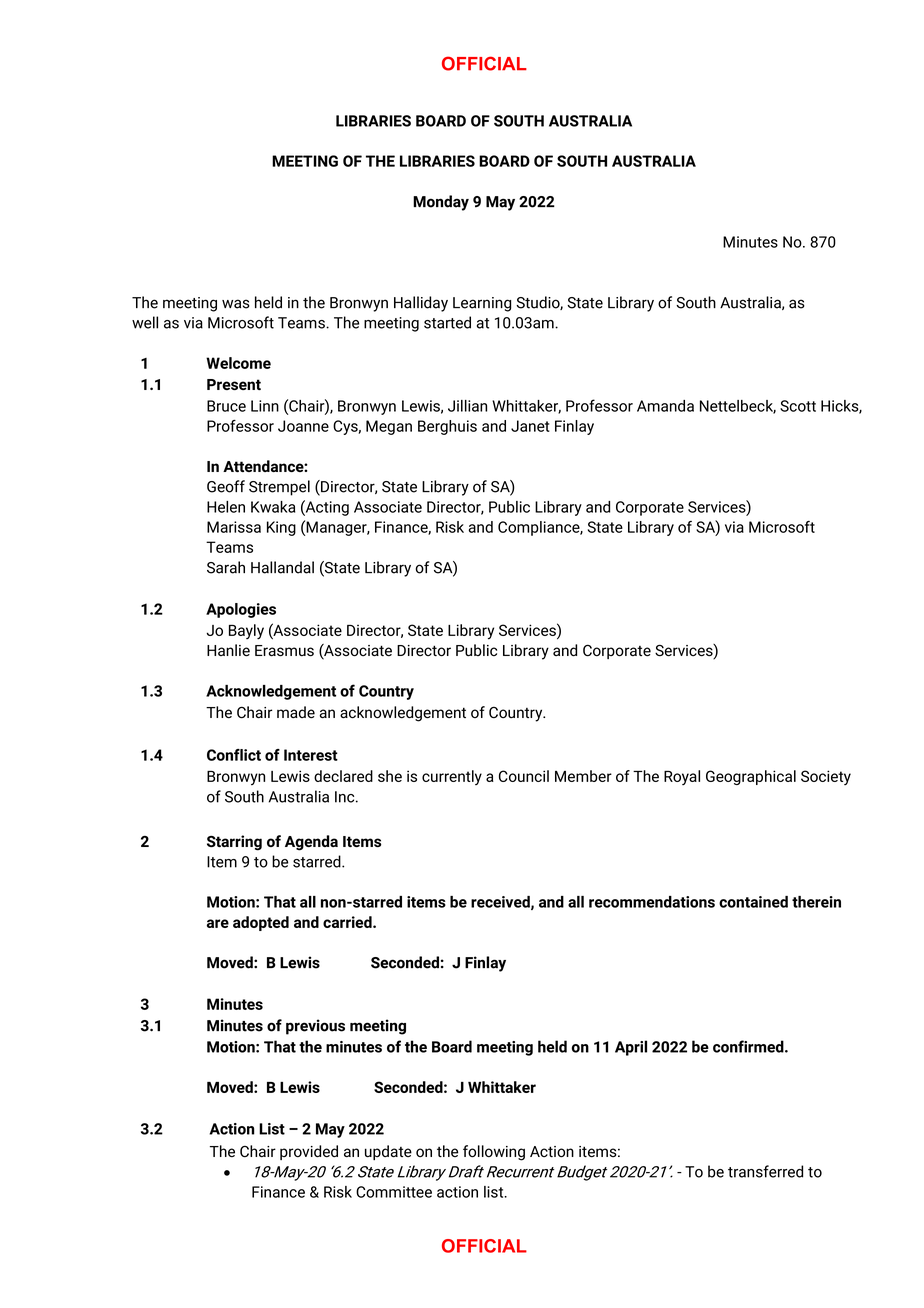 Image resolution: width=924 pixels, height=1308 pixels. Describe the element at coordinates (753, 902) in the screenshot. I see `contained` at that location.
